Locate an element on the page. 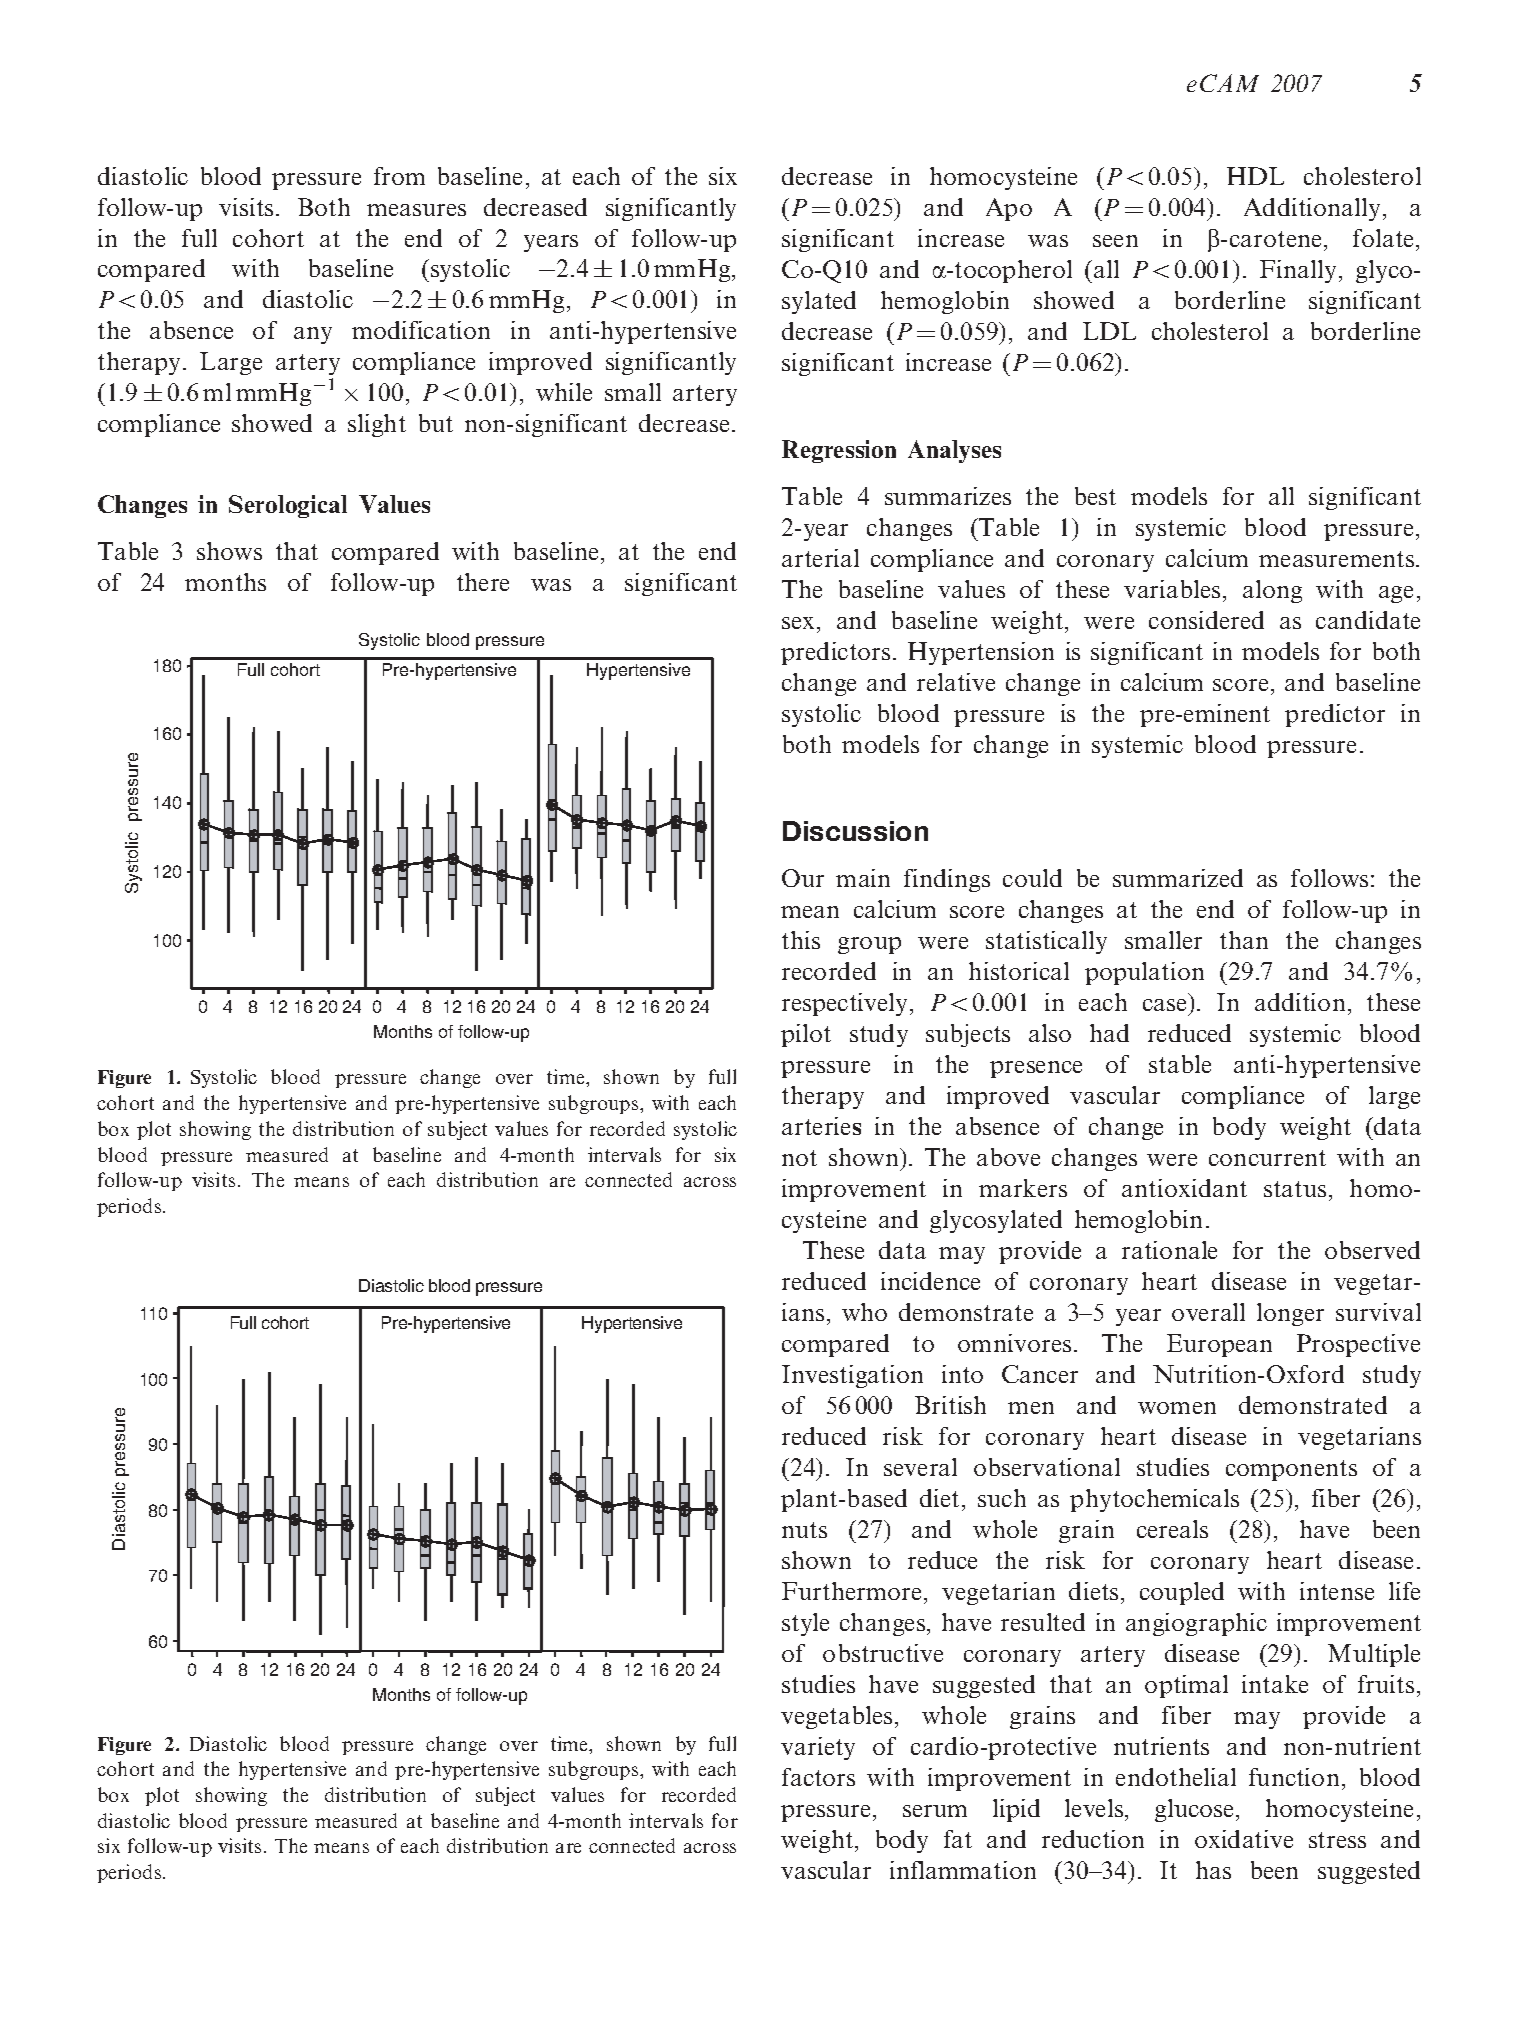 The width and height of the page is (1533, 2039). incidence is located at coordinates (930, 1281).
